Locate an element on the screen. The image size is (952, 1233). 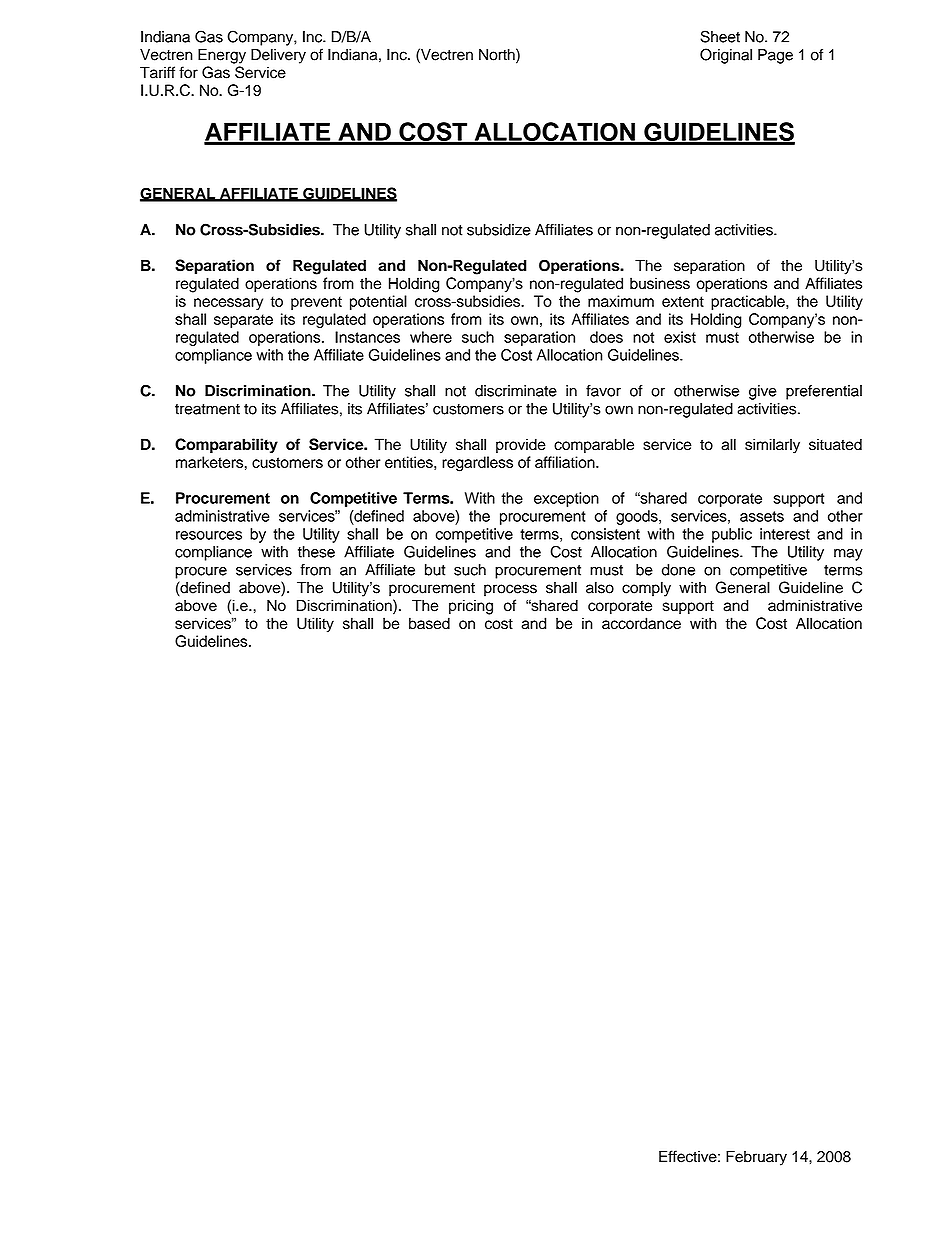
Page is located at coordinates (775, 56).
